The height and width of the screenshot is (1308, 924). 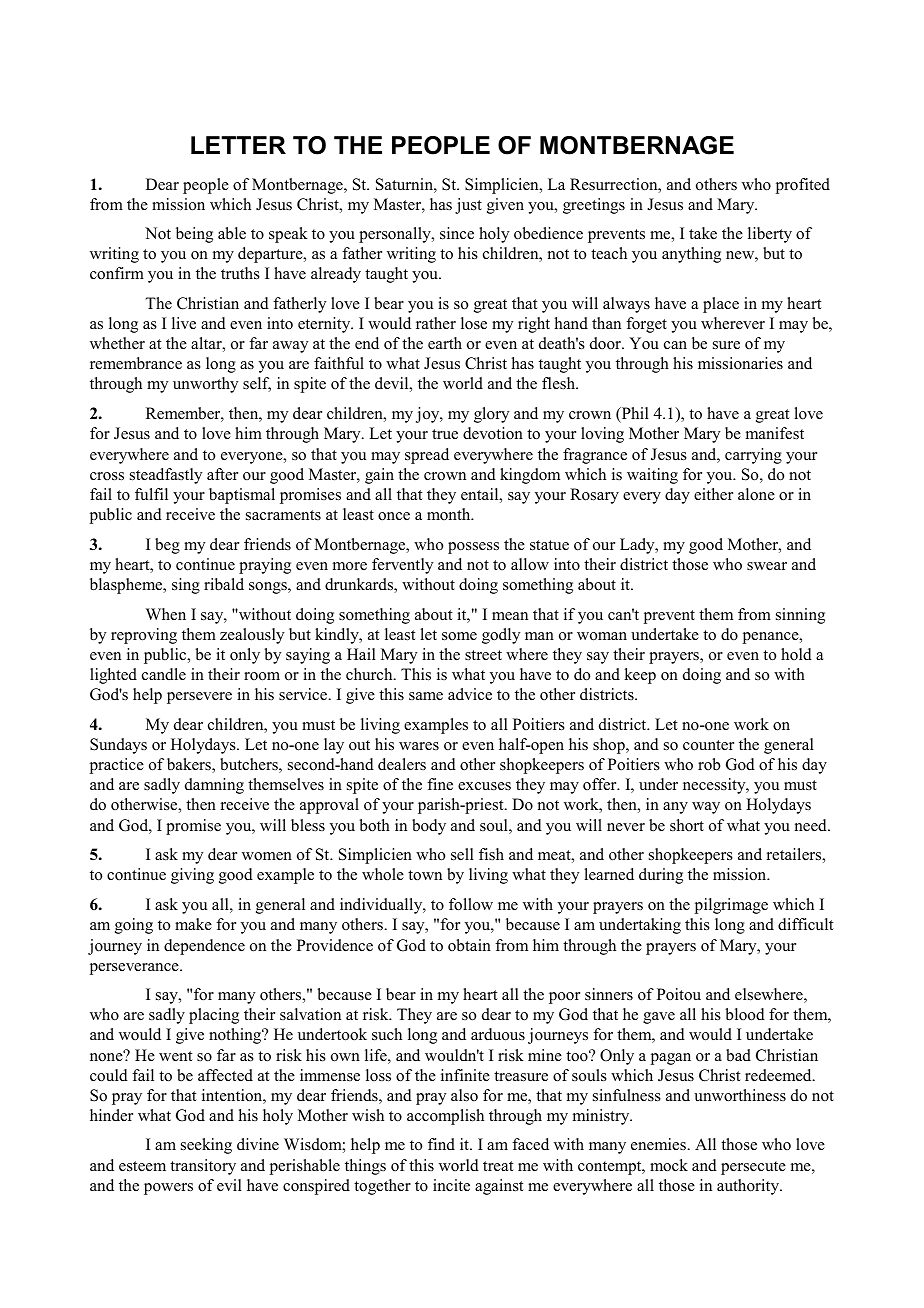 I want to click on street, so click(x=483, y=655).
